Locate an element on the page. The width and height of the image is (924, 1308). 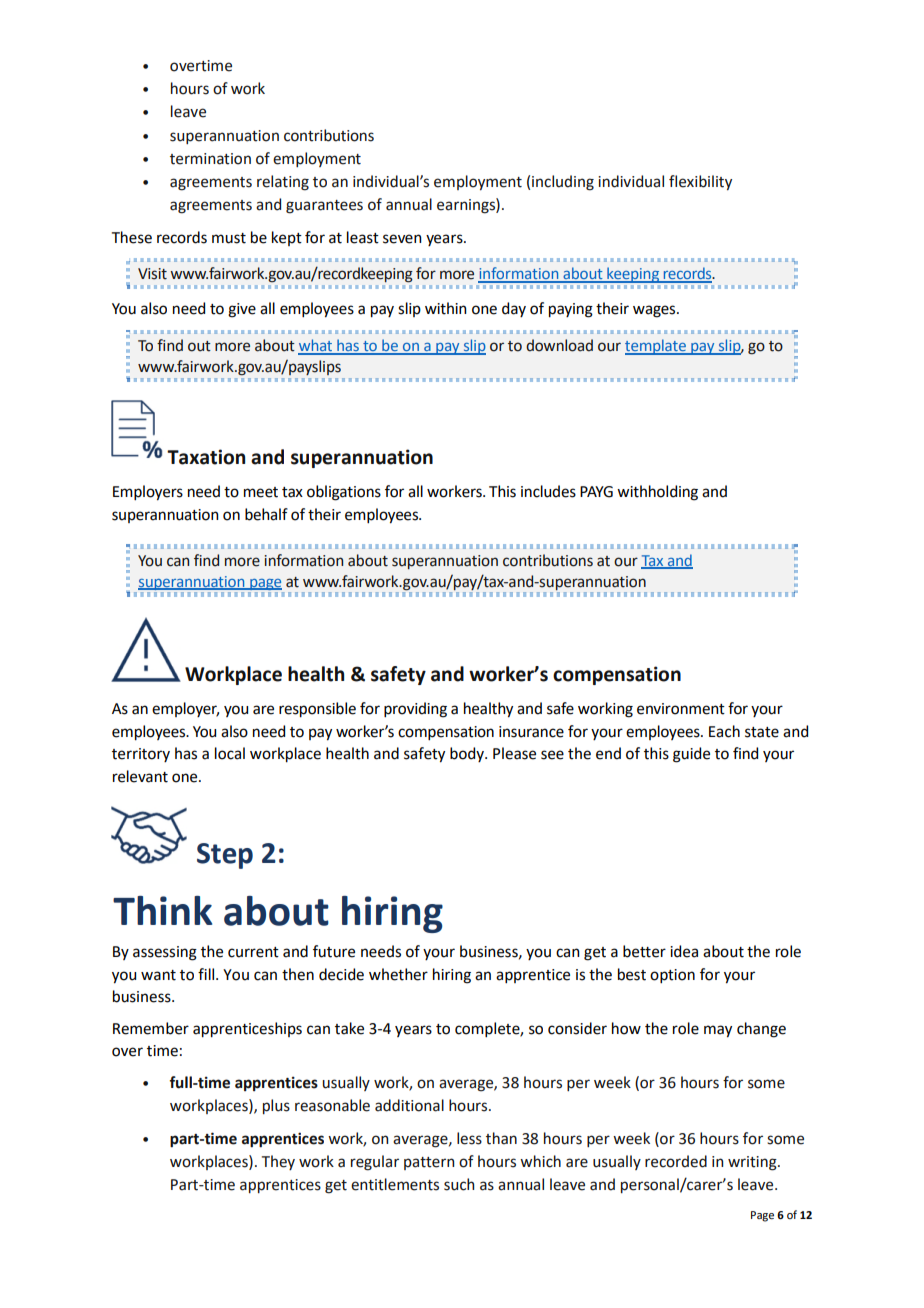
Taxation is located at coordinates (206, 457).
